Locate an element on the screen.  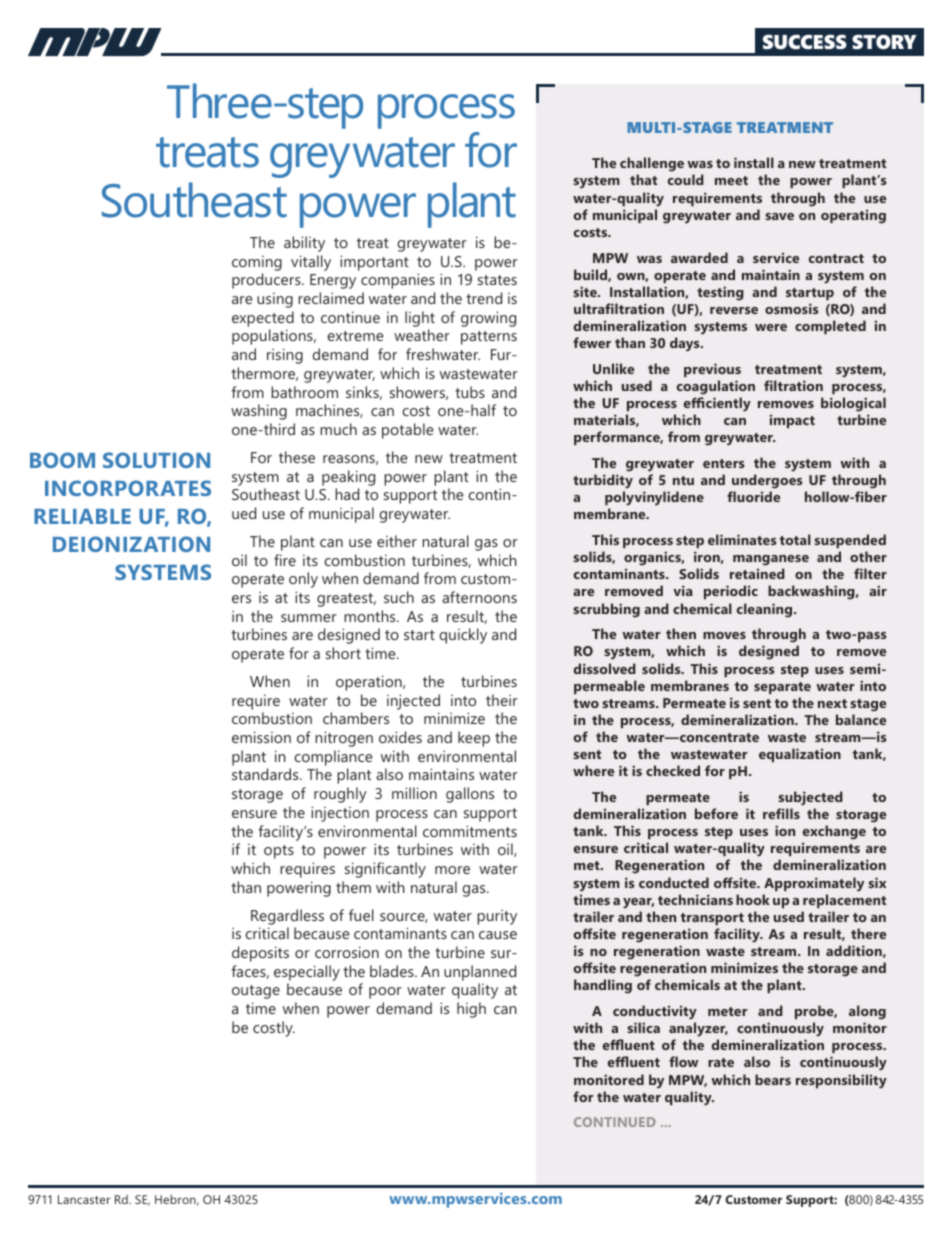
challenge is located at coordinates (652, 166).
